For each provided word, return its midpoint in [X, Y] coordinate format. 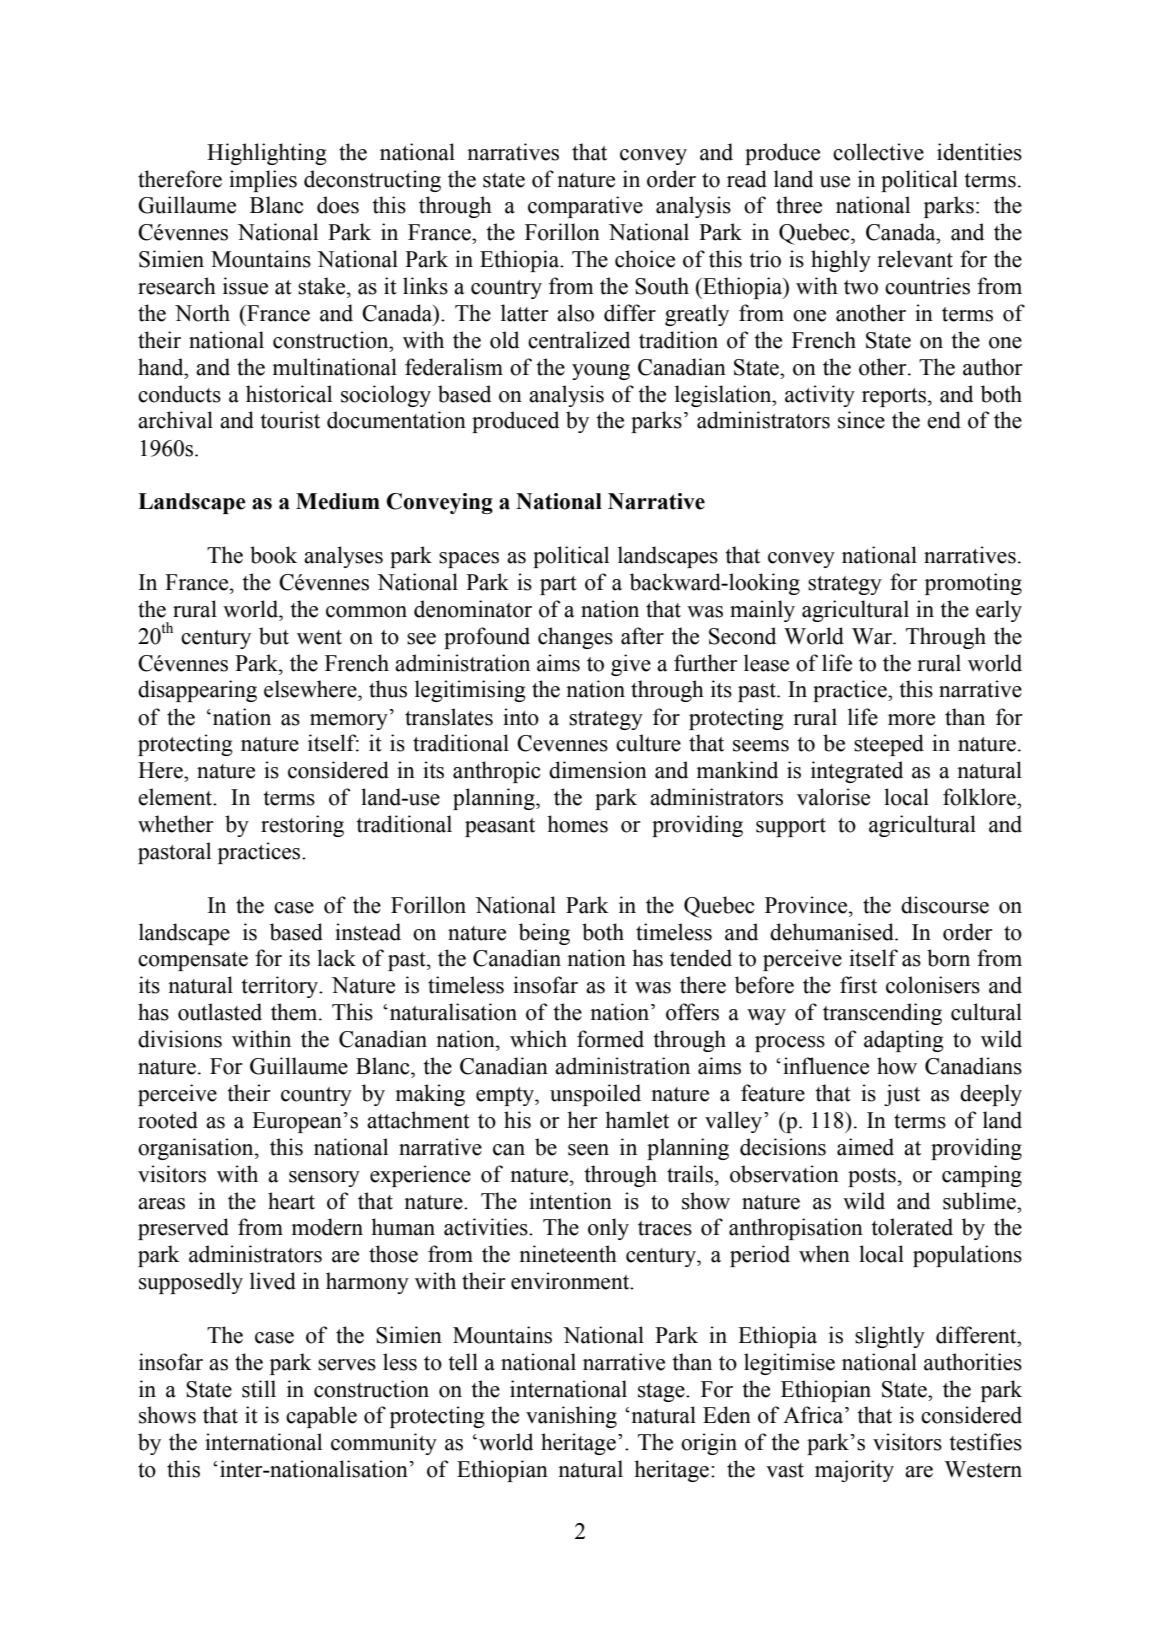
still [259, 1389]
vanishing [571, 1417]
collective [878, 152]
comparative [585, 207]
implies [263, 181]
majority [854, 1471]
